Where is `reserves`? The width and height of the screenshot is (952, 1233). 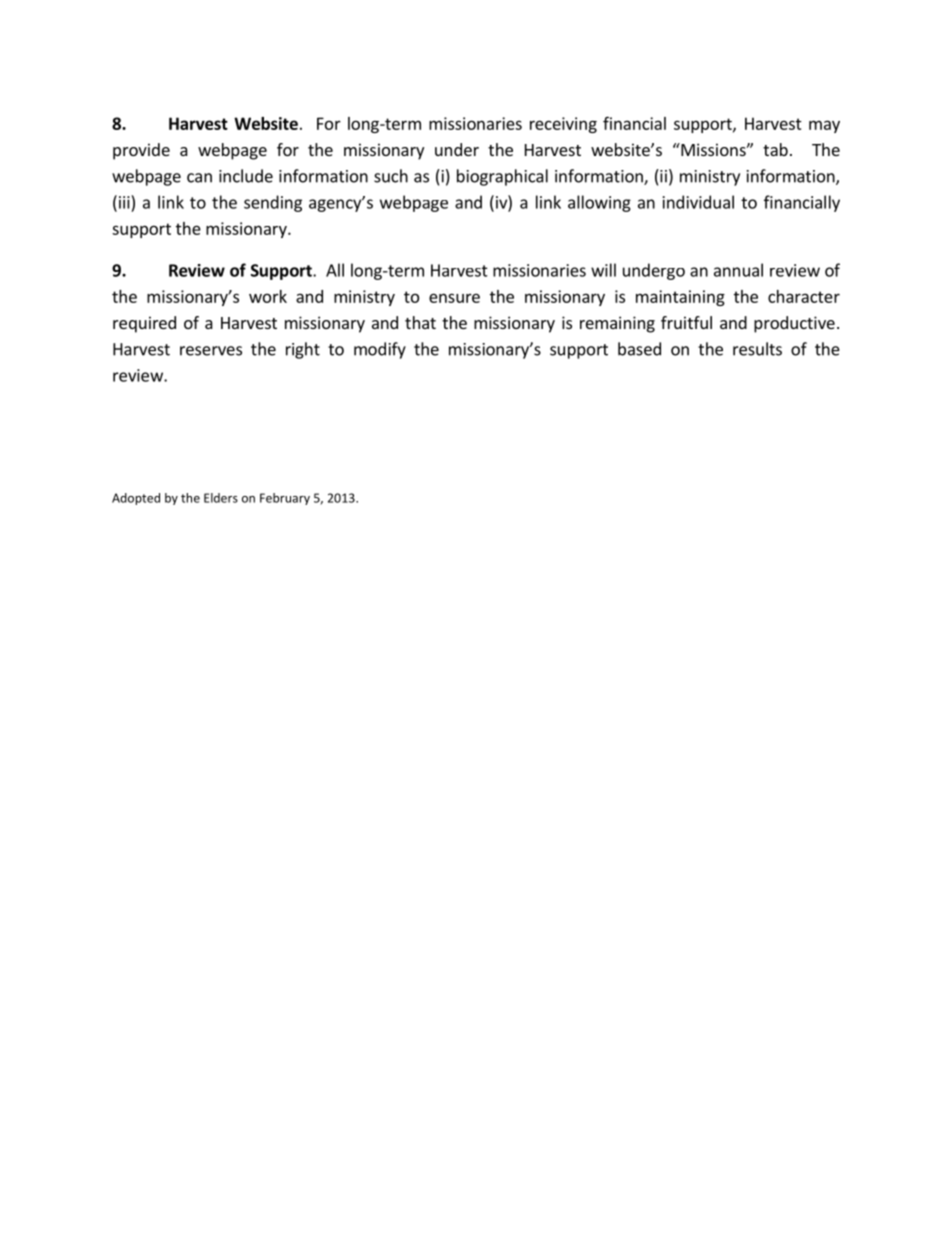
reserves is located at coordinates (211, 351).
